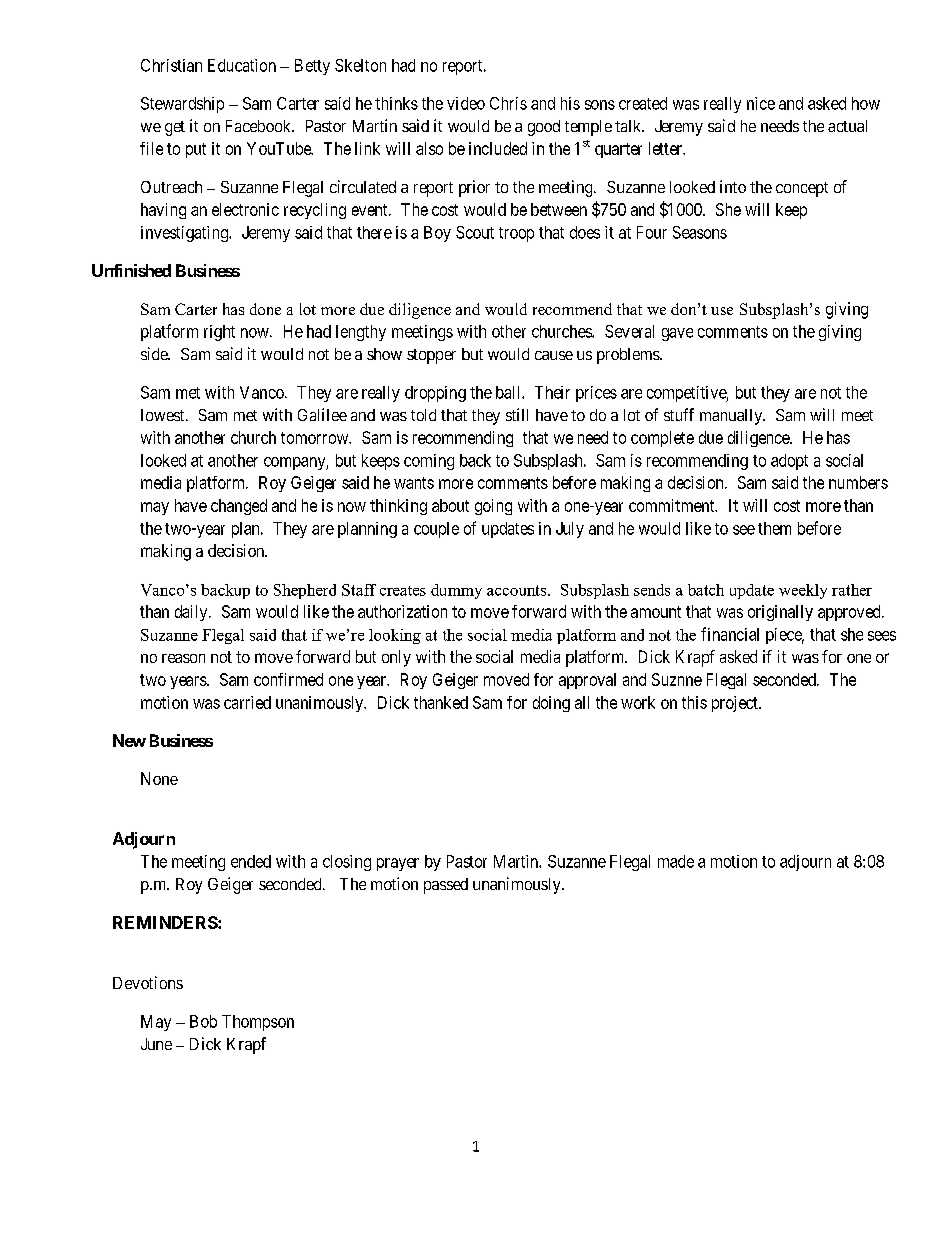 This screenshot has height=1233, width=952. What do you see at coordinates (446, 886) in the screenshot?
I see `passed` at bounding box center [446, 886].
